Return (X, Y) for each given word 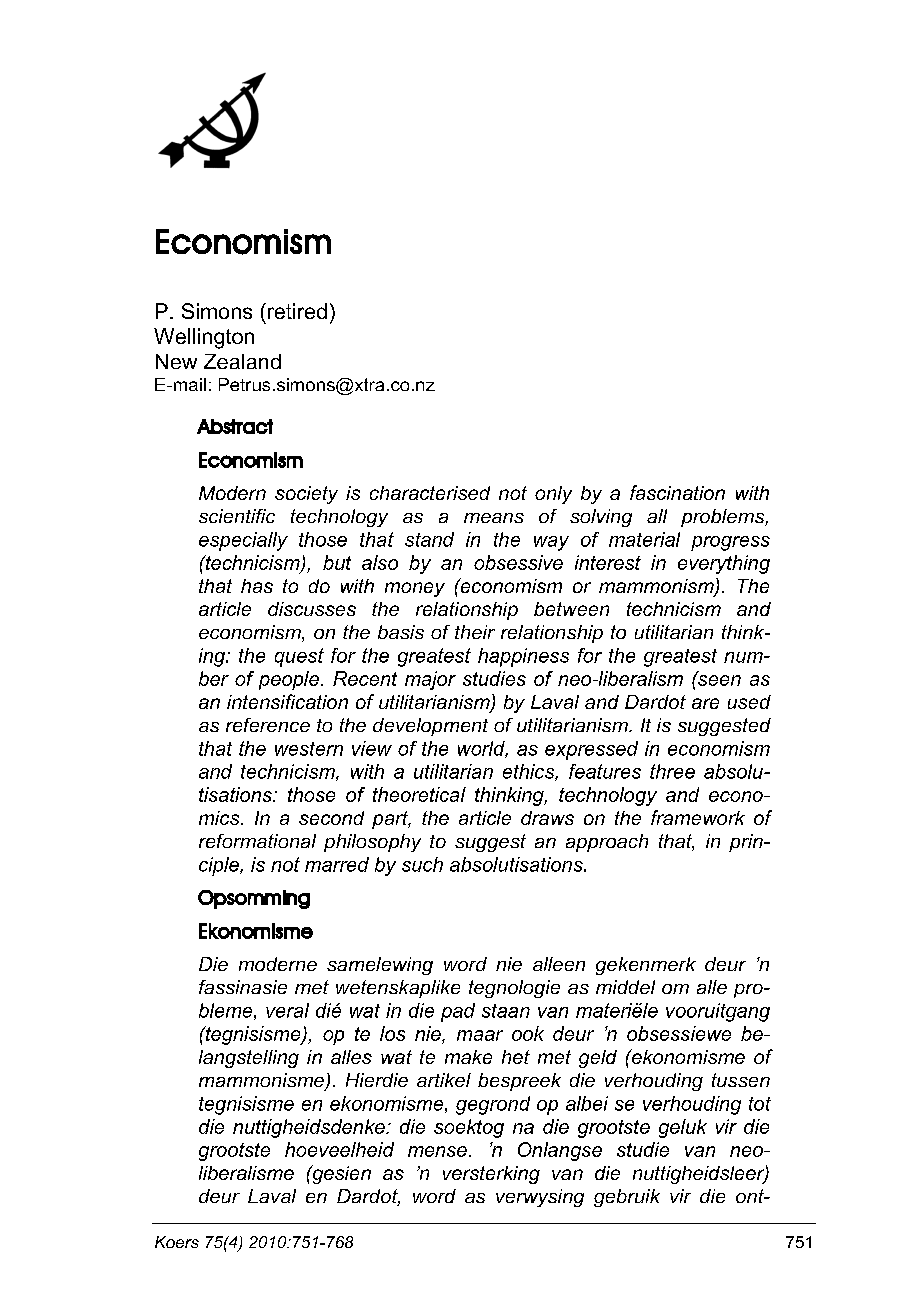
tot (760, 1104)
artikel (444, 1080)
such (422, 864)
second (331, 818)
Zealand (242, 361)
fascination (677, 492)
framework (698, 817)
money (415, 589)
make (468, 1057)
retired (296, 311)
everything (724, 564)
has (257, 586)
